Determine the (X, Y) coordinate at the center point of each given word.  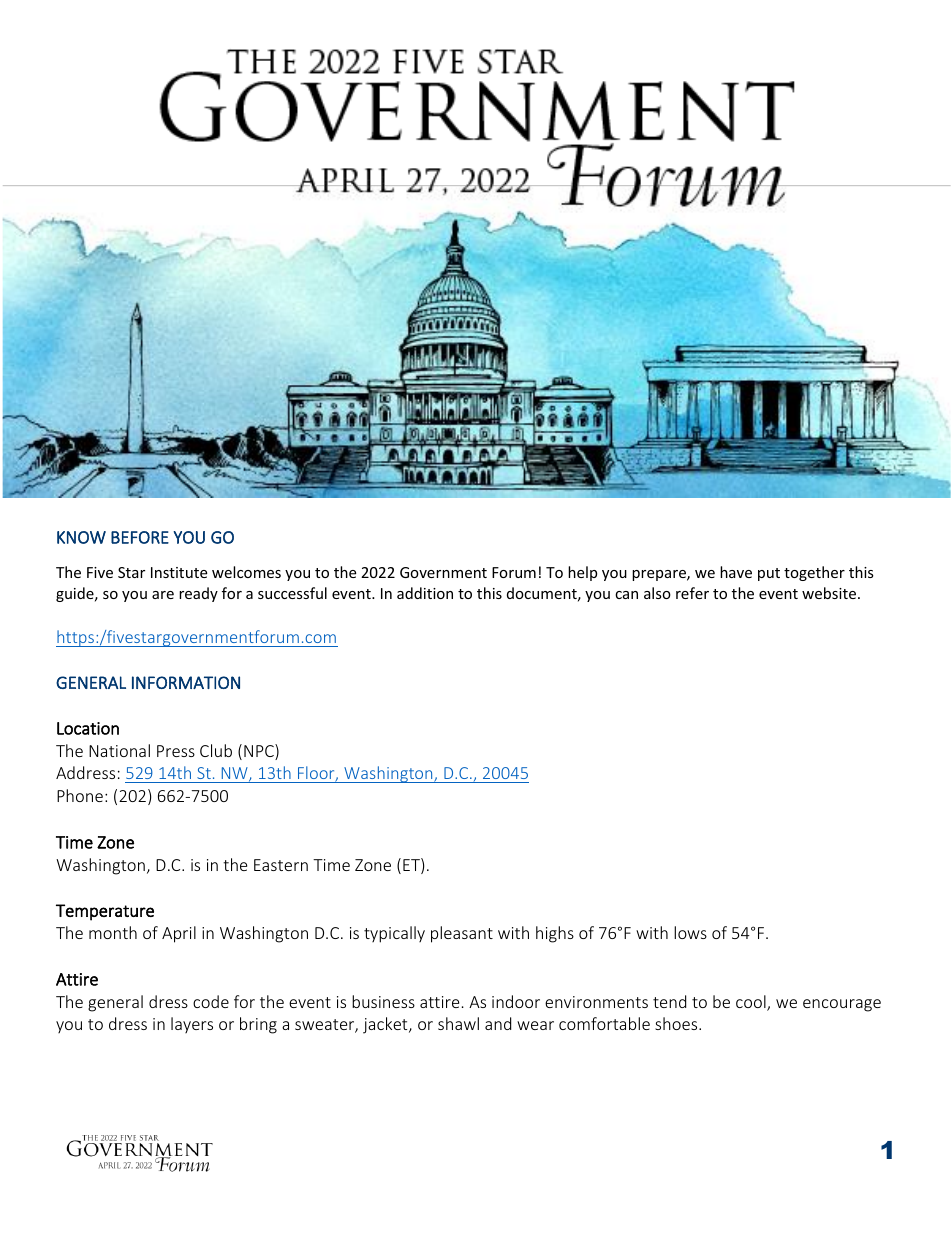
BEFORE (140, 537)
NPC (260, 752)
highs (555, 934)
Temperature (105, 912)
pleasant (462, 934)
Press (176, 751)
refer (692, 593)
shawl (458, 1023)
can (626, 595)
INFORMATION (186, 682)
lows (690, 932)
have (736, 572)
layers (192, 1025)
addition (425, 593)
